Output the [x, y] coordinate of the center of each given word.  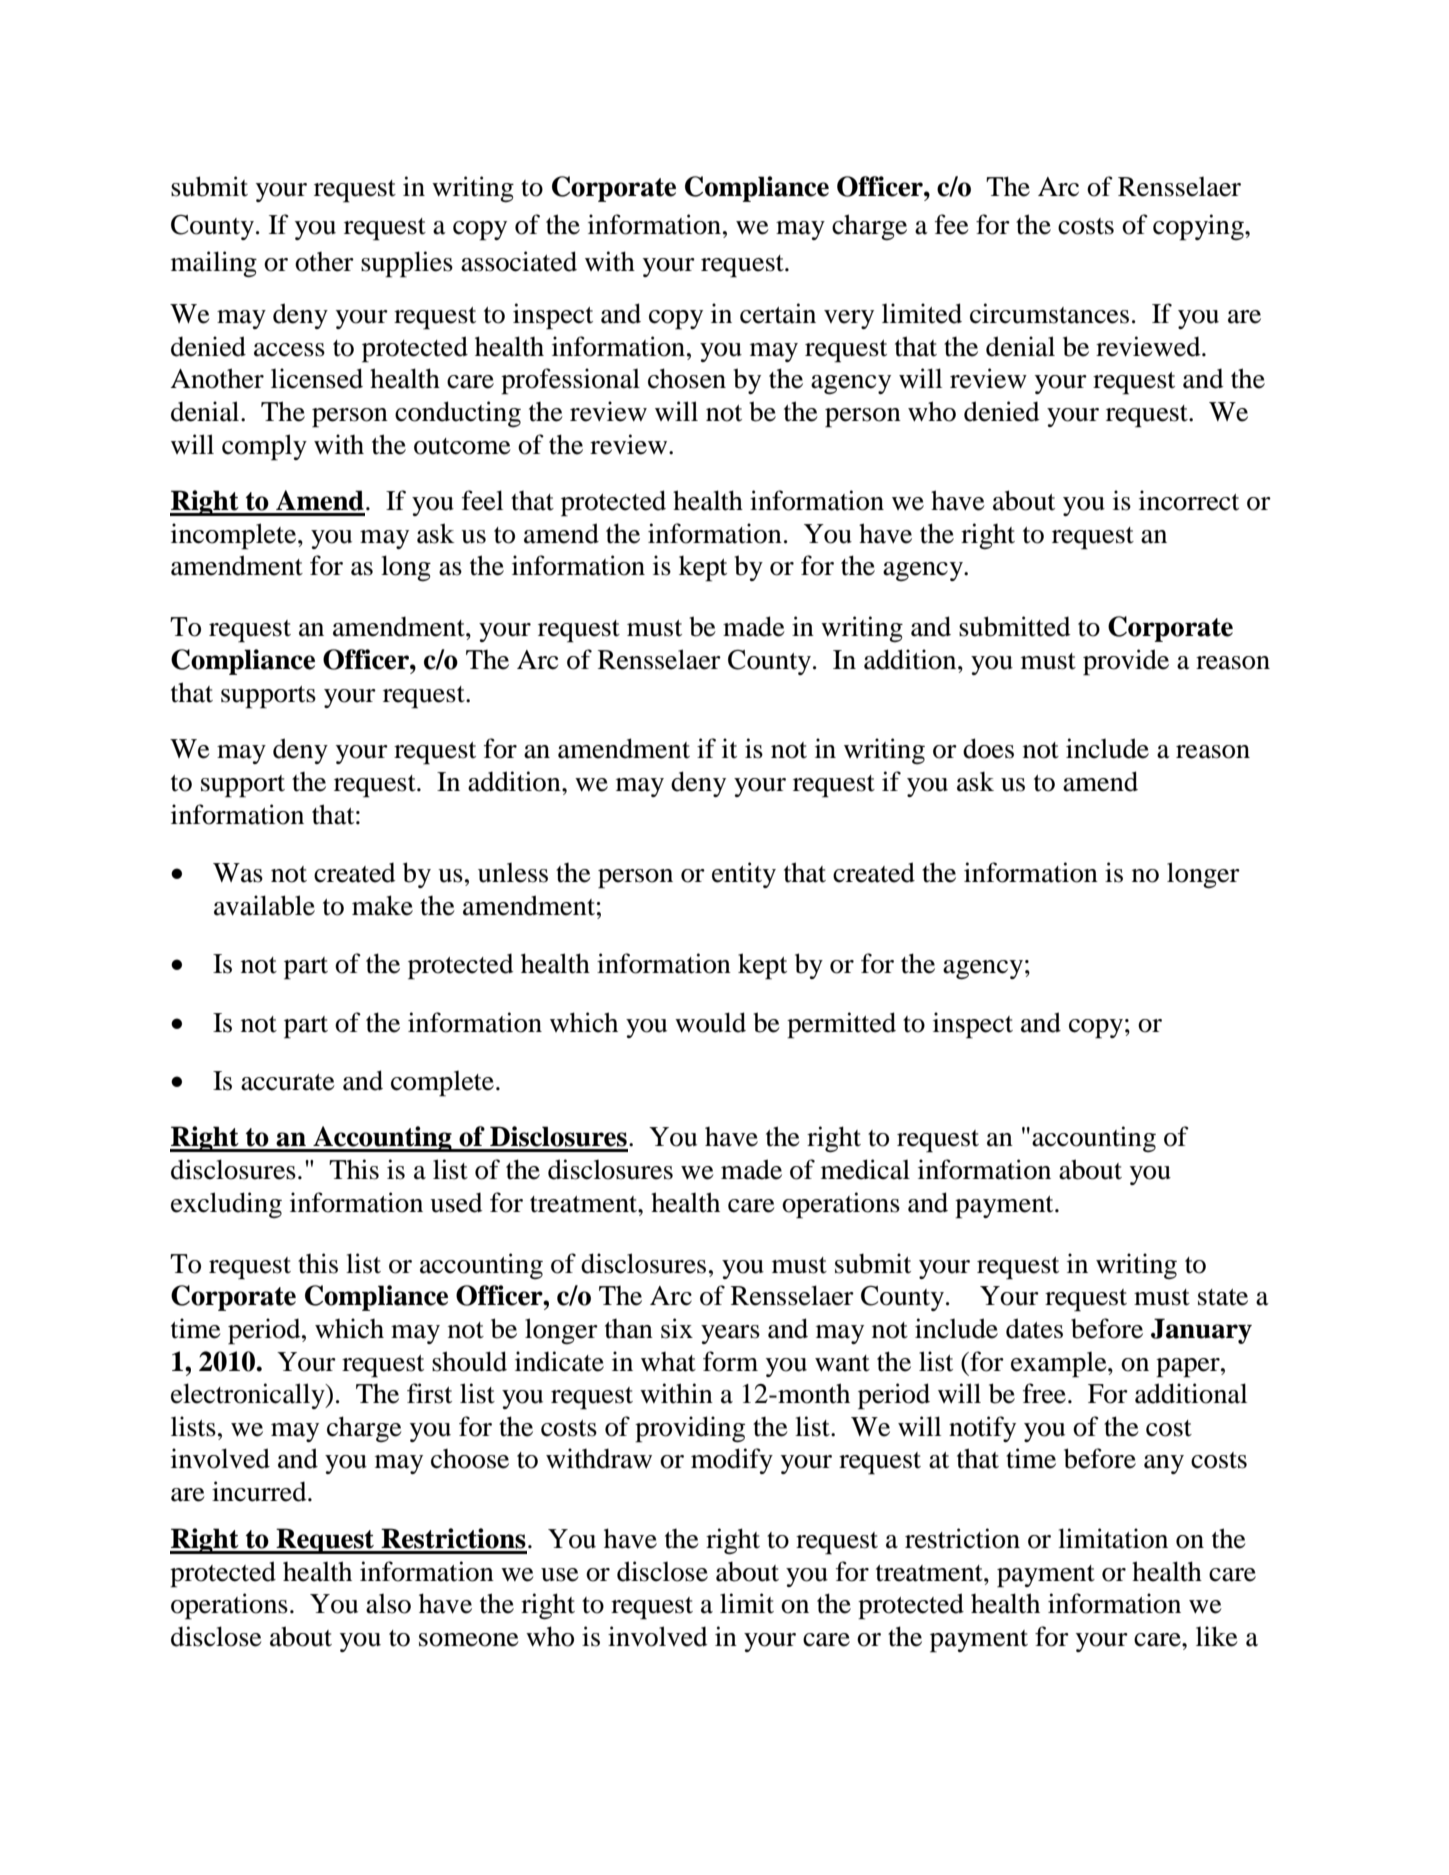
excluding [226, 1205]
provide [1126, 662]
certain [778, 313]
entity [744, 875]
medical [865, 1169]
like [1217, 1636]
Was [238, 873]
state [1223, 1297]
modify [732, 1461]
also [388, 1604]
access [289, 350]
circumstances [1049, 313]
